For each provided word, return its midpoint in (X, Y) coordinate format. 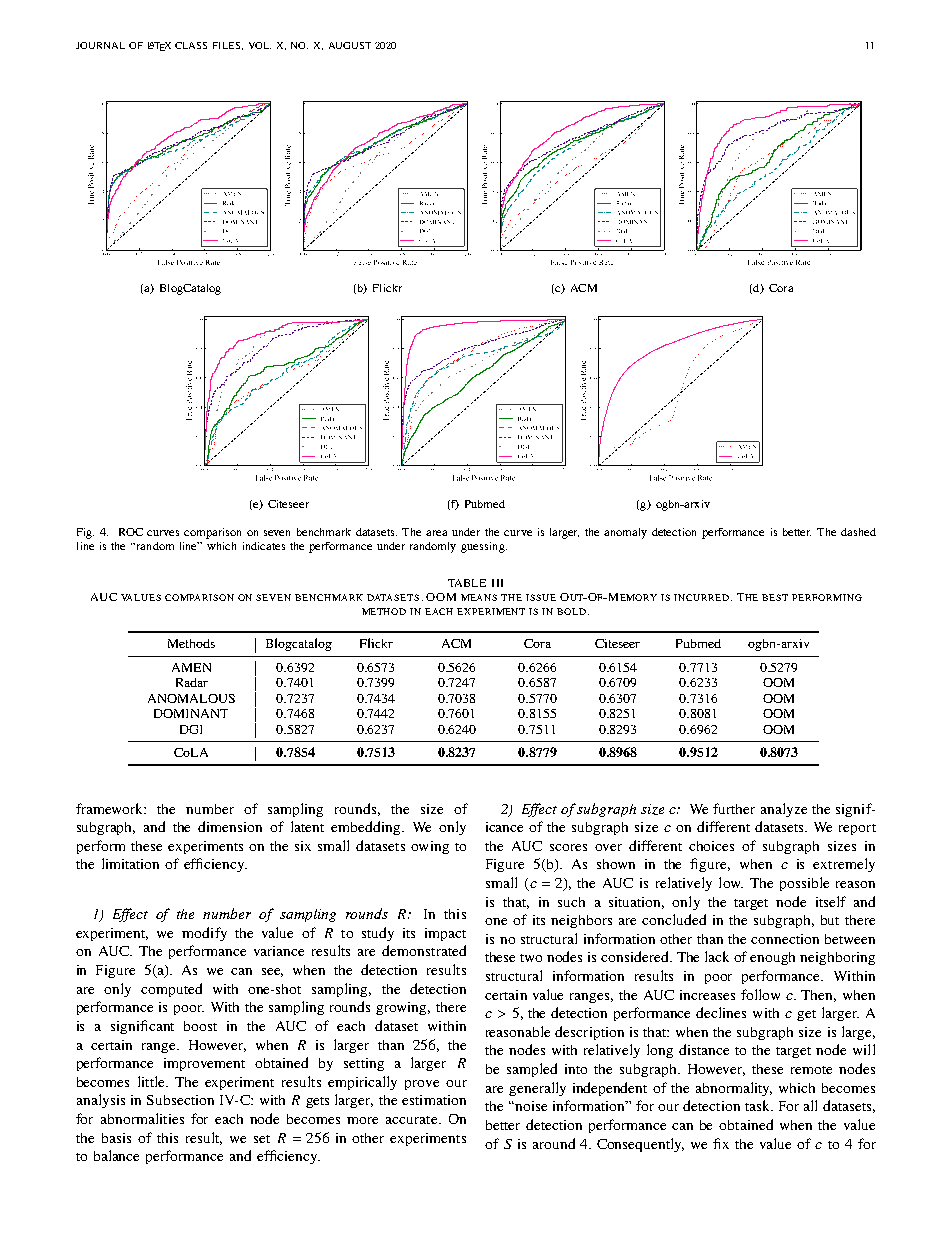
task (758, 1105)
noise (530, 1106)
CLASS (191, 45)
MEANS (479, 597)
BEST (775, 597)
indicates (264, 546)
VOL (260, 45)
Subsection (180, 1100)
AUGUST (350, 45)
